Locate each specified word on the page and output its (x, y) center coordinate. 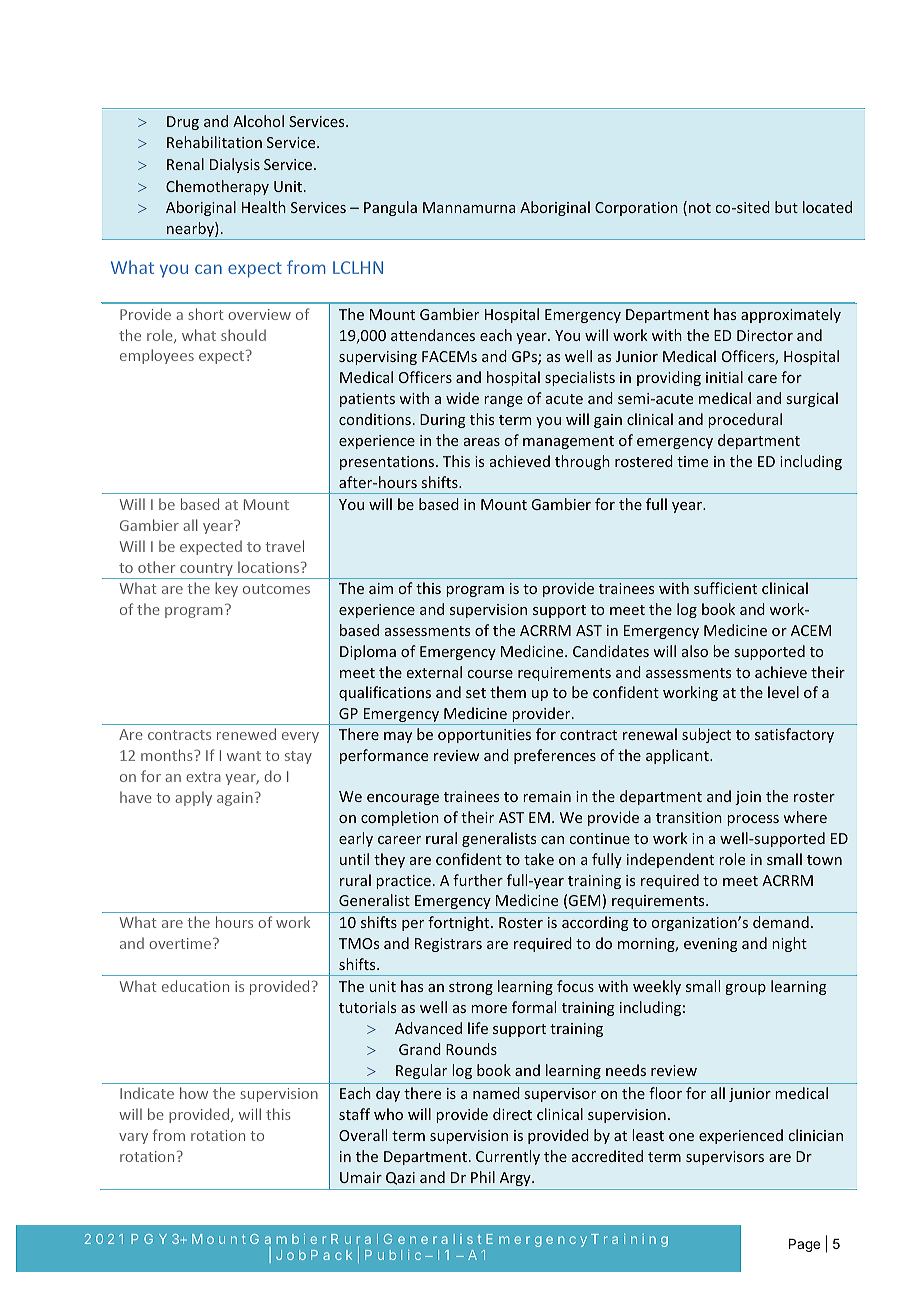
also (695, 651)
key (226, 589)
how (194, 1093)
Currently (508, 1157)
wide (462, 398)
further (478, 880)
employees (157, 356)
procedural (745, 420)
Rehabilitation (214, 142)
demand (781, 922)
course (490, 674)
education (195, 986)
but (786, 207)
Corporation (636, 209)
